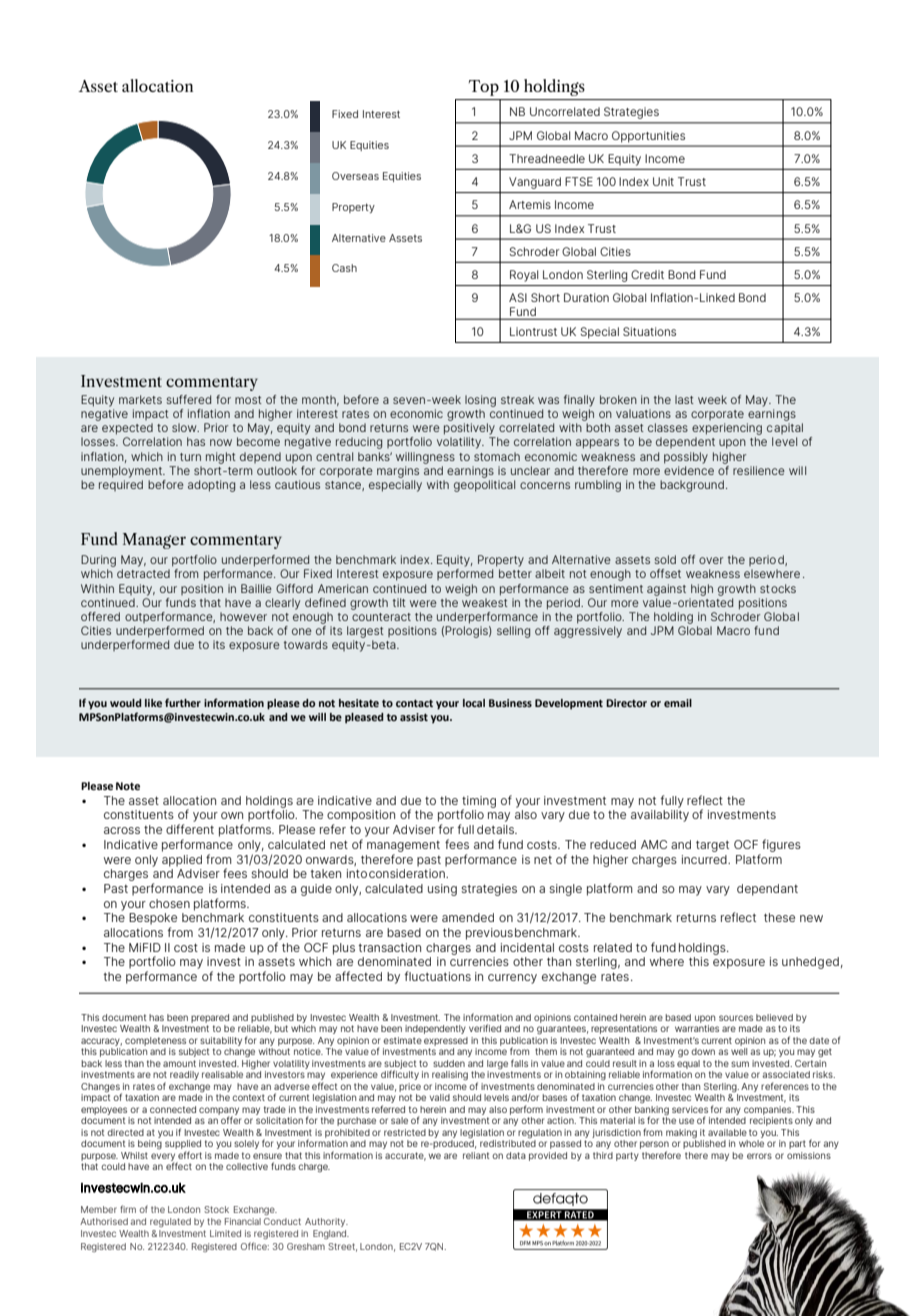 The width and height of the screenshot is (911, 1316). What do you see at coordinates (480, 401) in the screenshot?
I see `losing` at bounding box center [480, 401].
